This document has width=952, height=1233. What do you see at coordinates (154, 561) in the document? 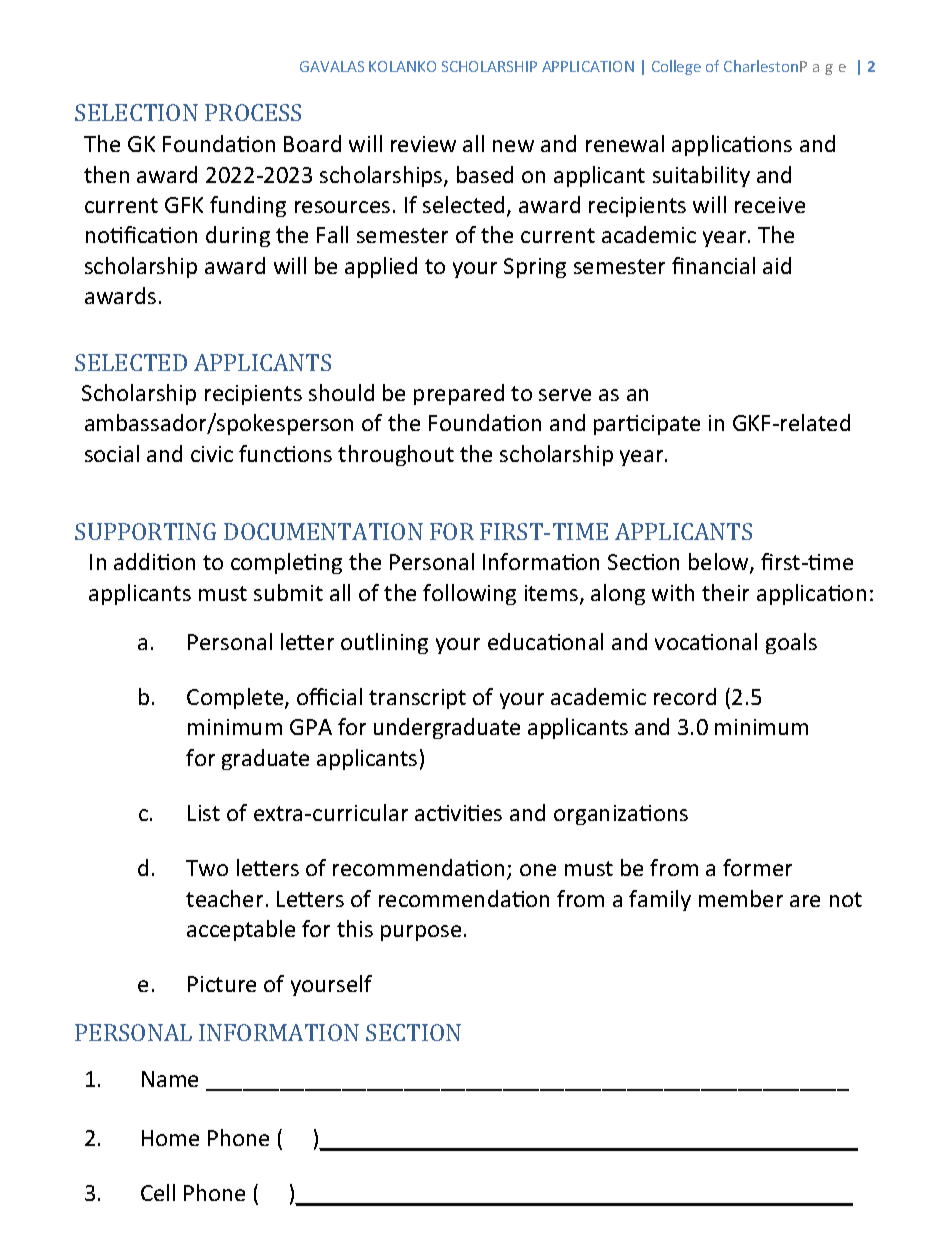
I see `addition` at bounding box center [154, 561].
